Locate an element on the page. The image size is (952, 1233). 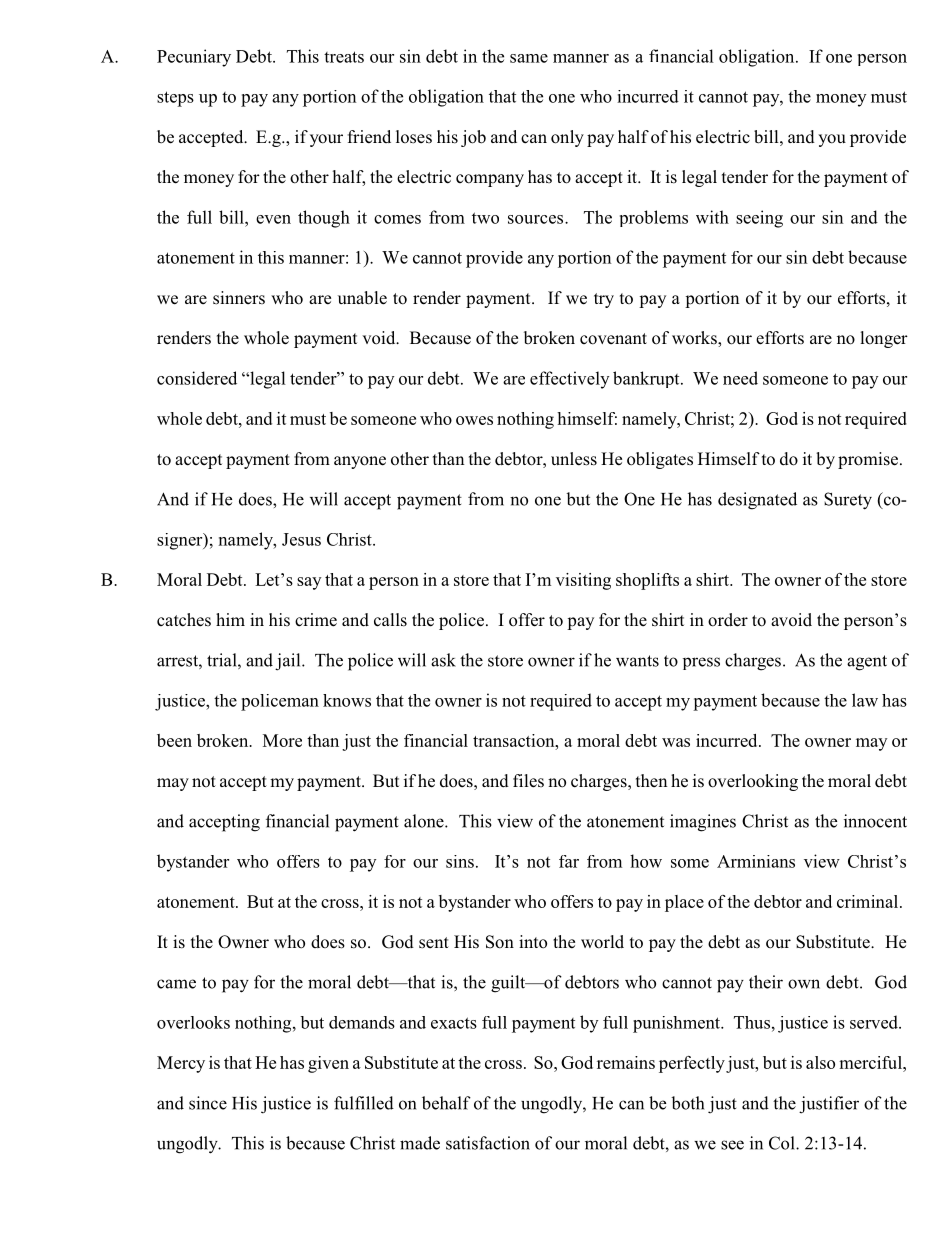
seeing is located at coordinates (759, 219).
